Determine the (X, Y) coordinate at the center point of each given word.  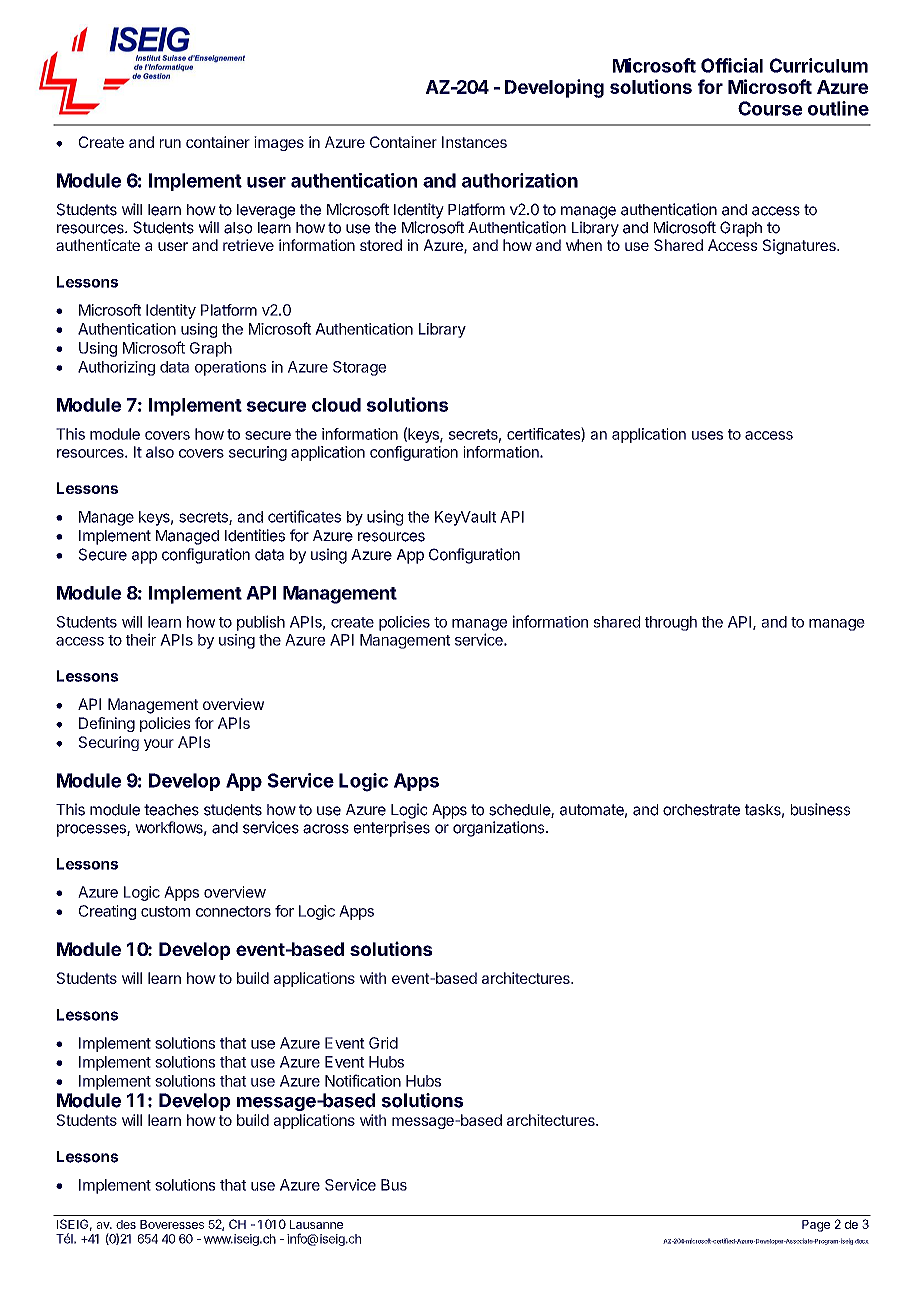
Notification (363, 1080)
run (170, 143)
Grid (383, 1043)
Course (770, 108)
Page (816, 1226)
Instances (474, 142)
